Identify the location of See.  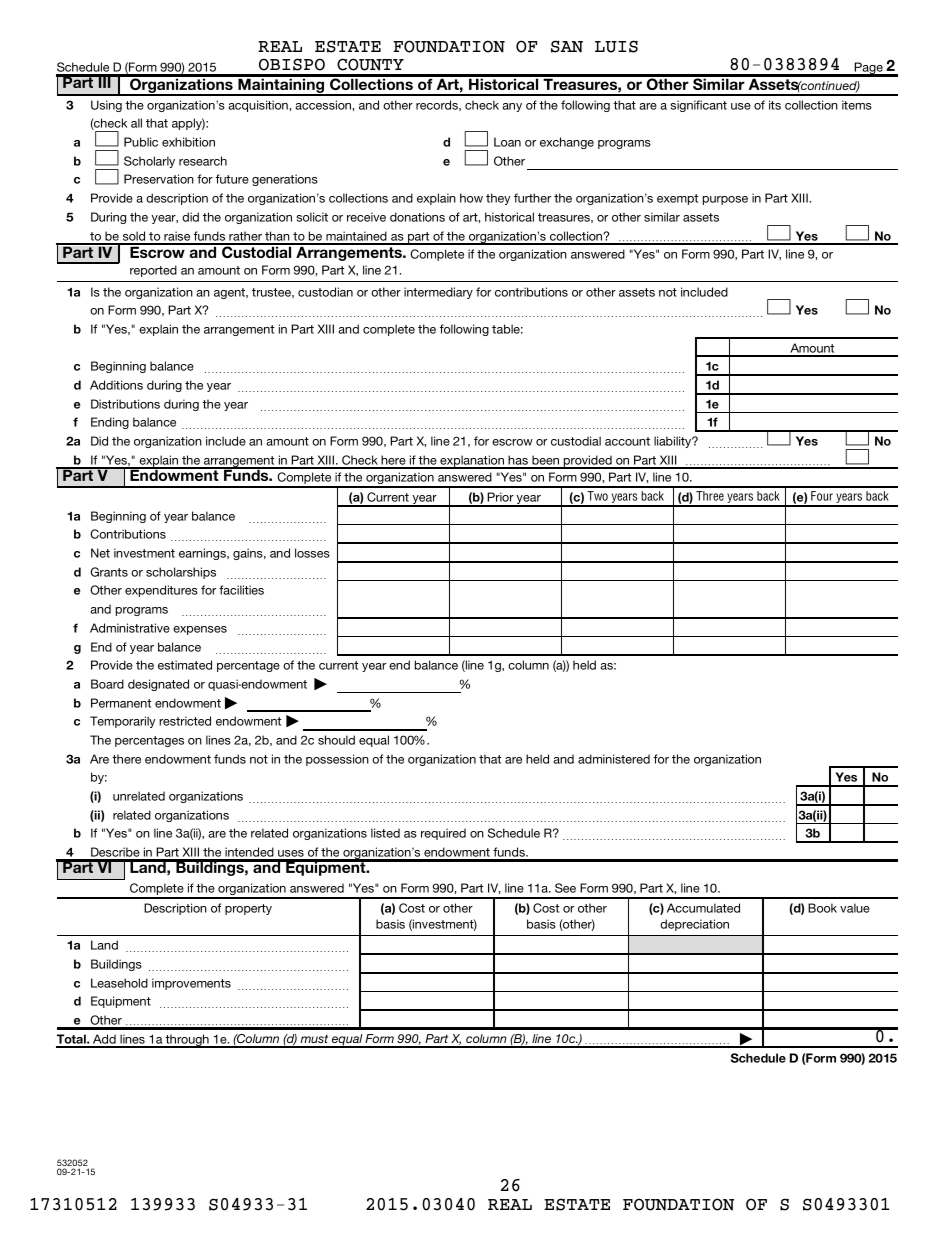
(565, 888).
